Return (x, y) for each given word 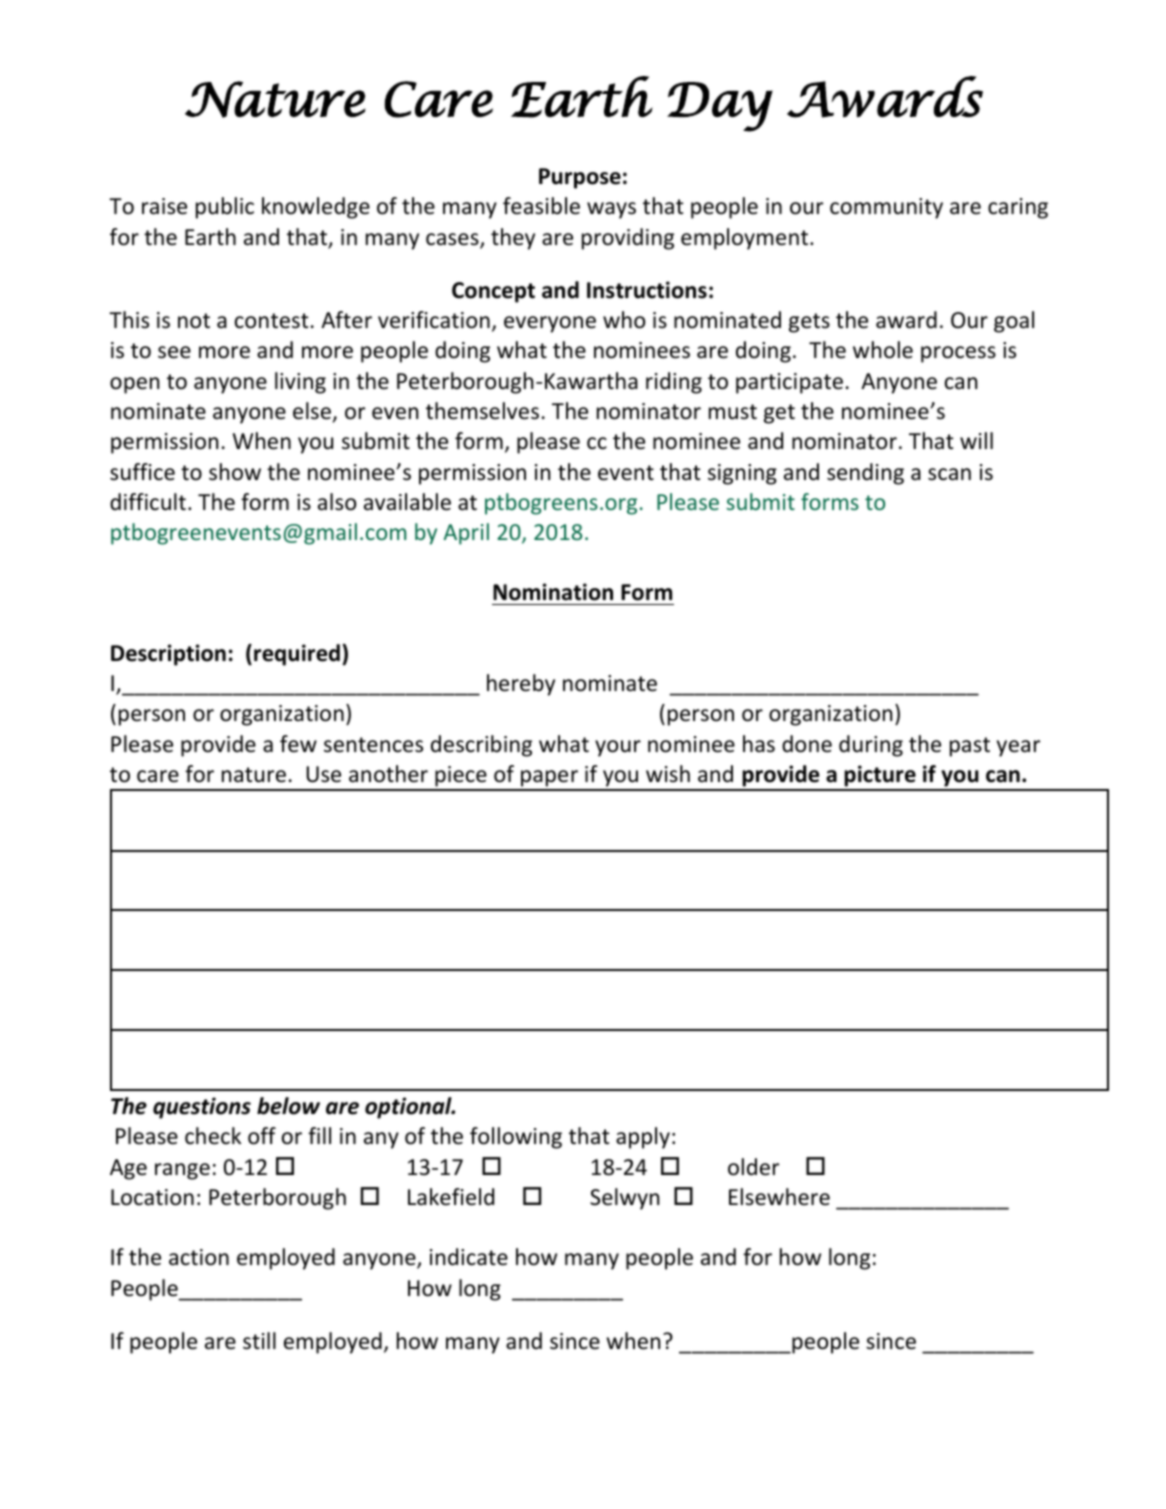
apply (643, 1138)
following (516, 1138)
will (976, 440)
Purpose (580, 178)
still (259, 1341)
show (235, 472)
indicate (469, 1257)
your (618, 748)
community (886, 208)
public (225, 208)
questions (202, 1108)
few (298, 744)
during (871, 746)
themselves (482, 411)
